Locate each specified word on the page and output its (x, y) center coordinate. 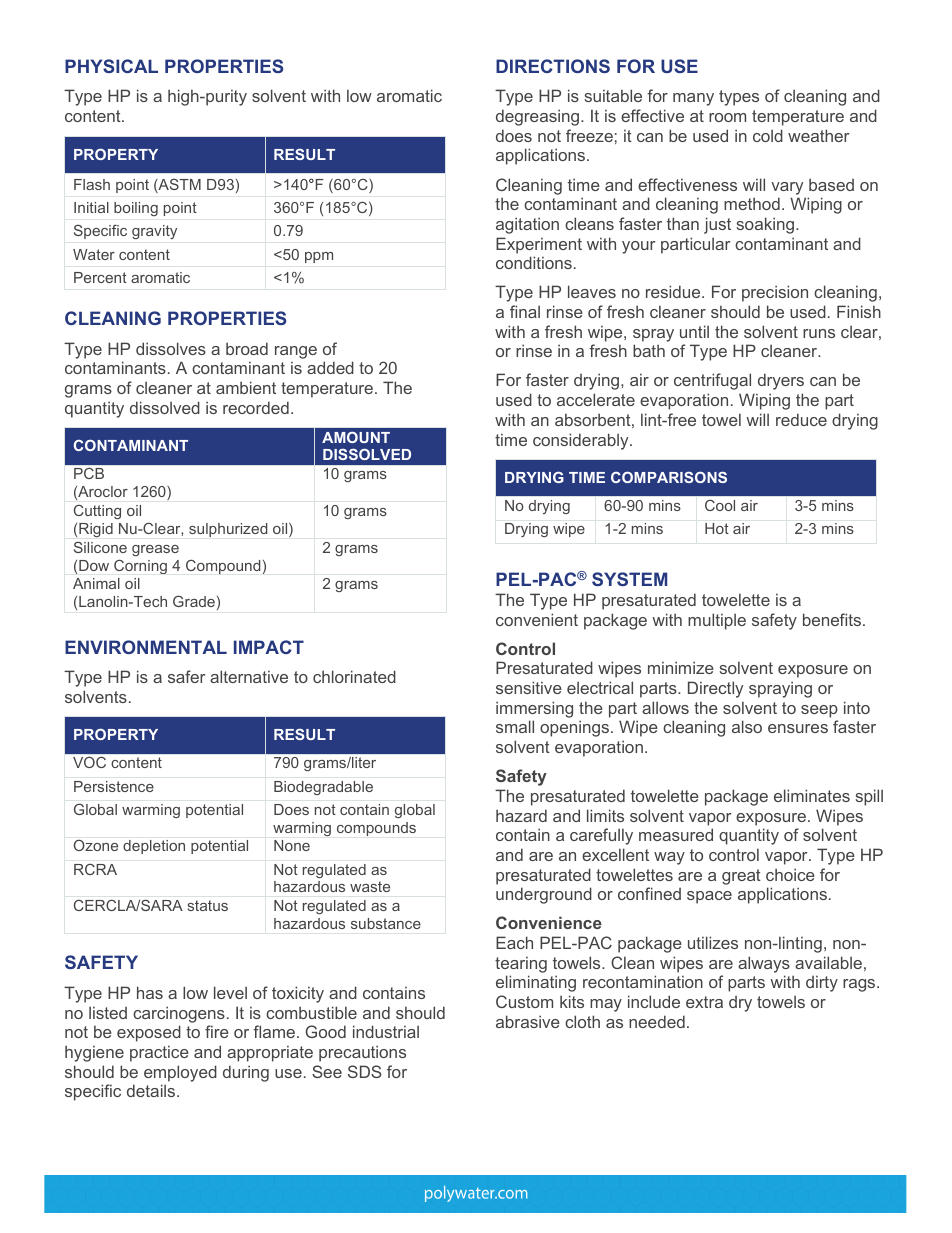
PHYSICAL (111, 66)
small (515, 726)
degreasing (537, 117)
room (727, 117)
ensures (798, 728)
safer (186, 676)
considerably (582, 441)
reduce (801, 419)
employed (180, 1073)
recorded (256, 407)
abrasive (528, 1021)
